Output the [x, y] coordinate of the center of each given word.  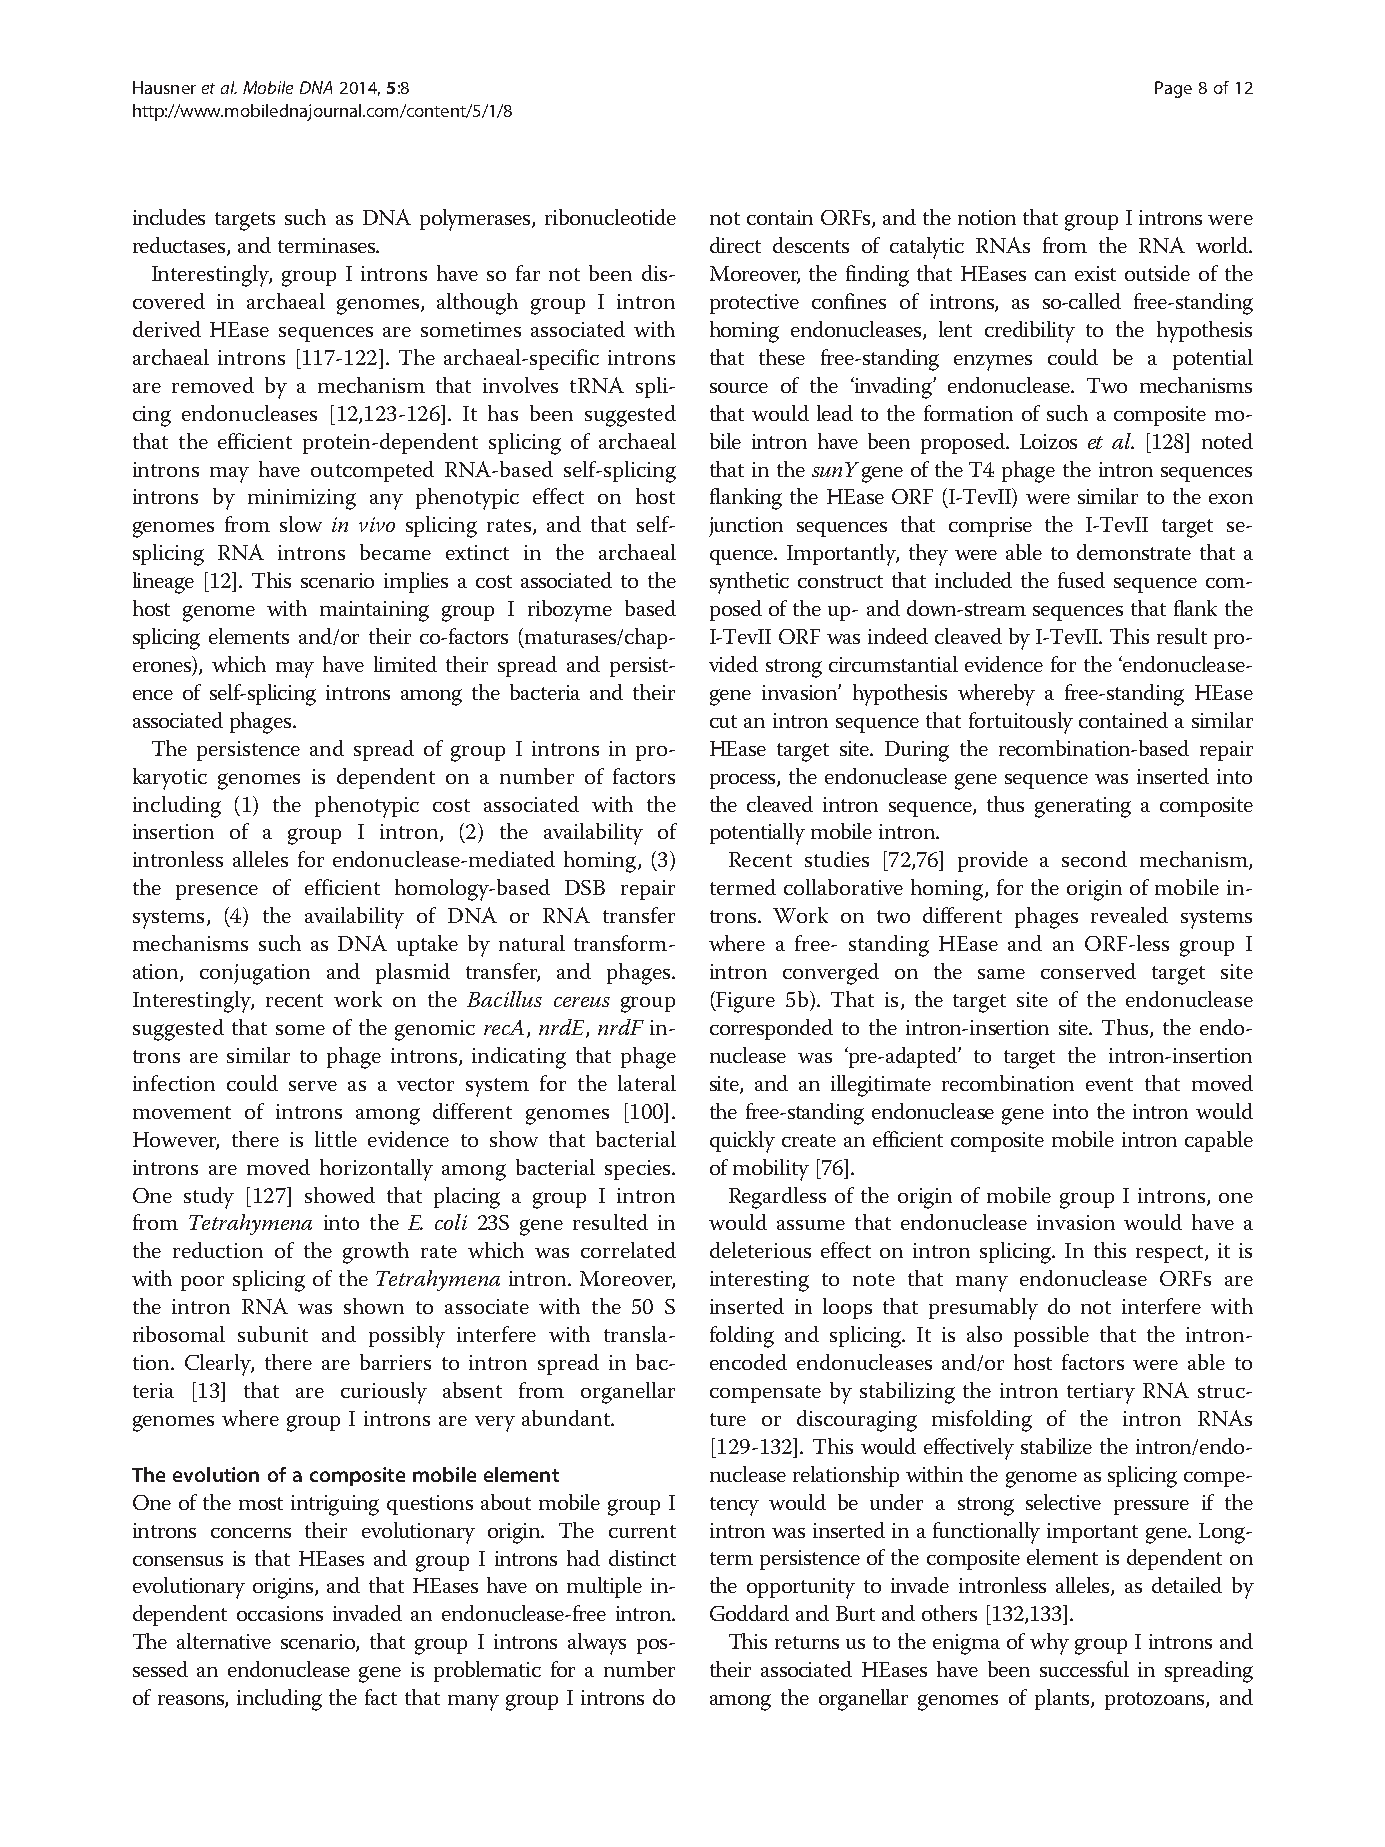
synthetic [749, 583]
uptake [427, 945]
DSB [585, 887]
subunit [273, 1334]
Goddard [749, 1613]
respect [1171, 1254]
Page [1173, 89]
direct [735, 245]
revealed [1129, 915]
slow [301, 524]
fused [1081, 580]
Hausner [164, 87]
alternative [224, 1641]
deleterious [760, 1250]
